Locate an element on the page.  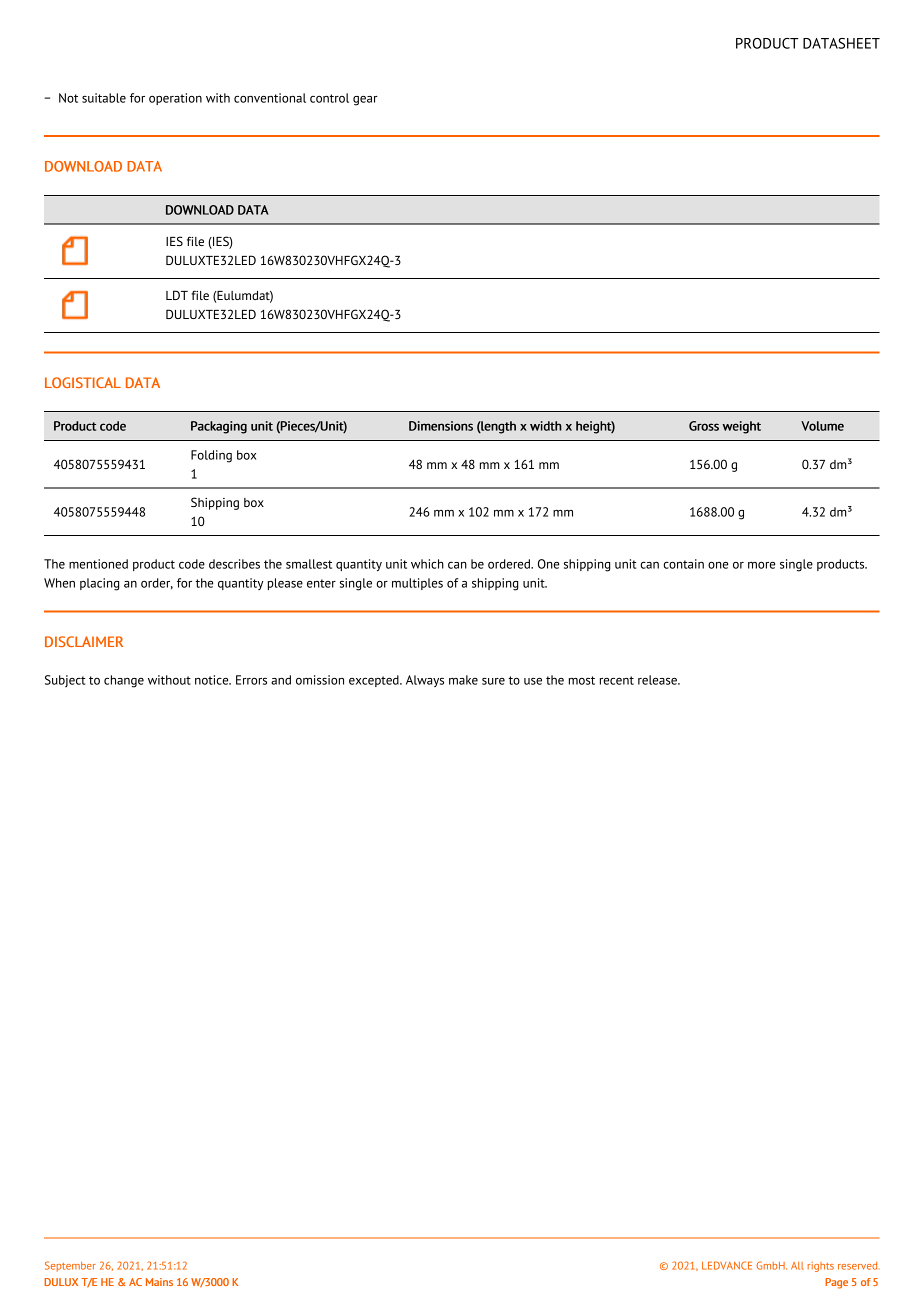
operation is located at coordinates (175, 99).
